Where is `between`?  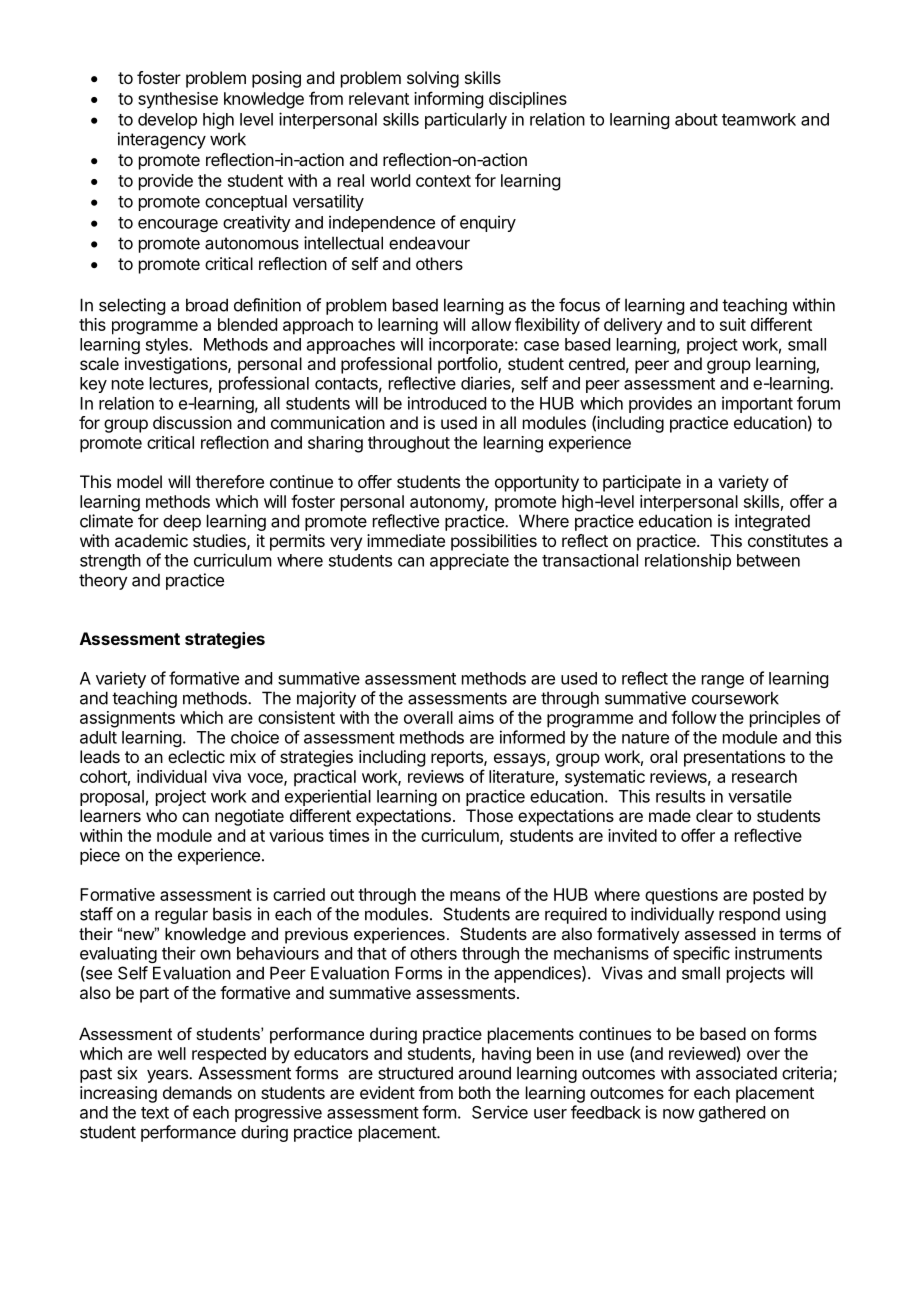
between is located at coordinates (768, 560).
